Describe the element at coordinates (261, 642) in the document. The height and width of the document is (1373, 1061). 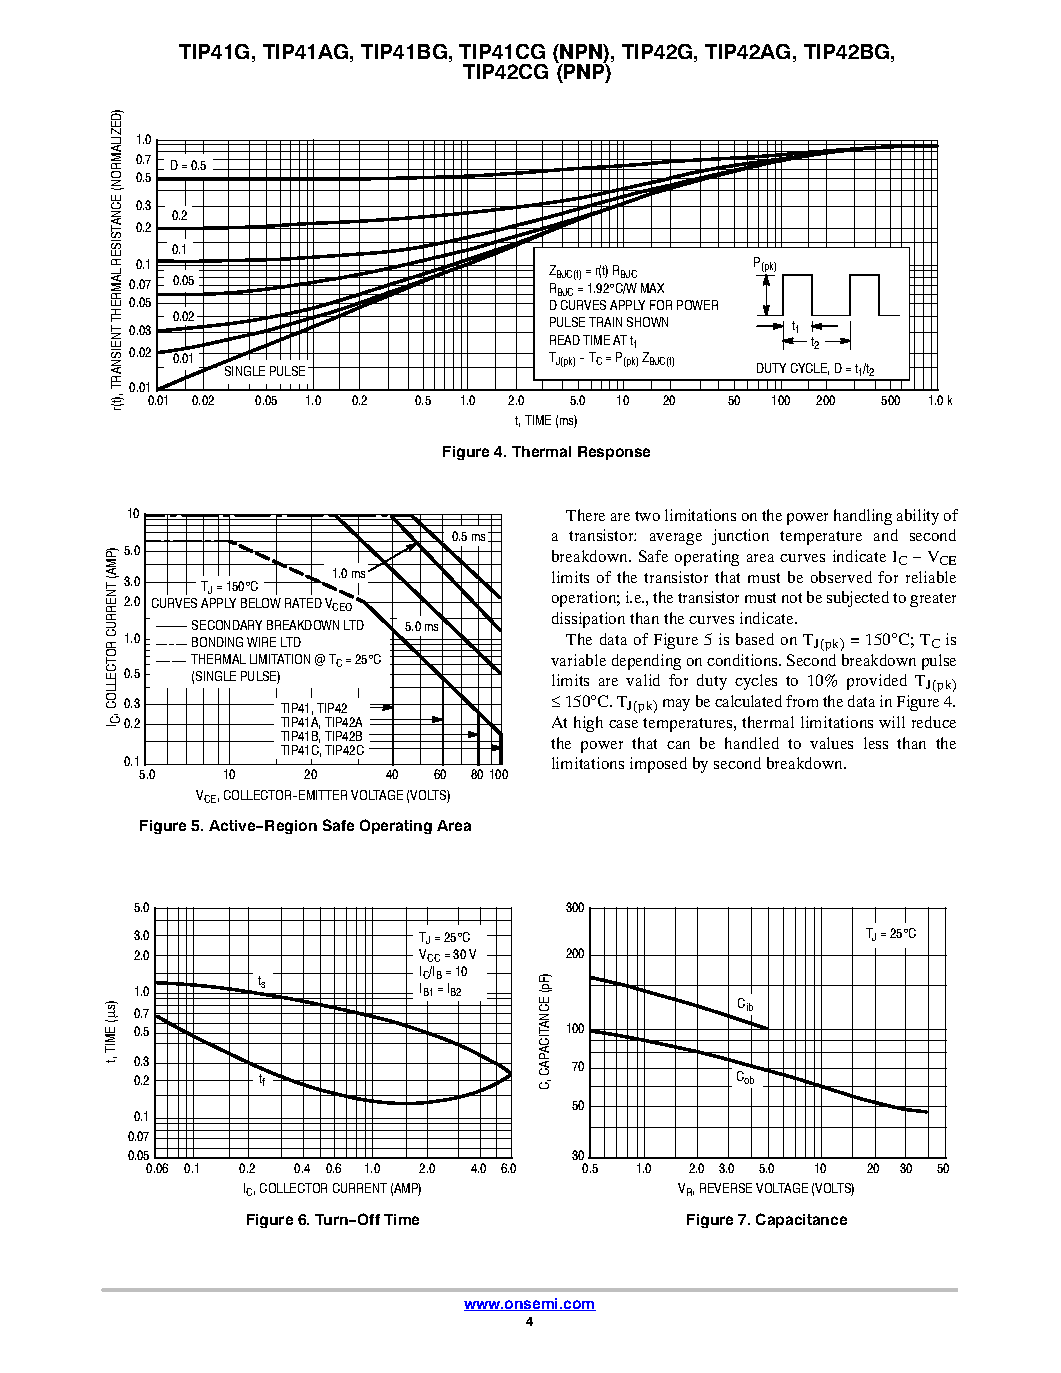
I see `WIRE` at that location.
